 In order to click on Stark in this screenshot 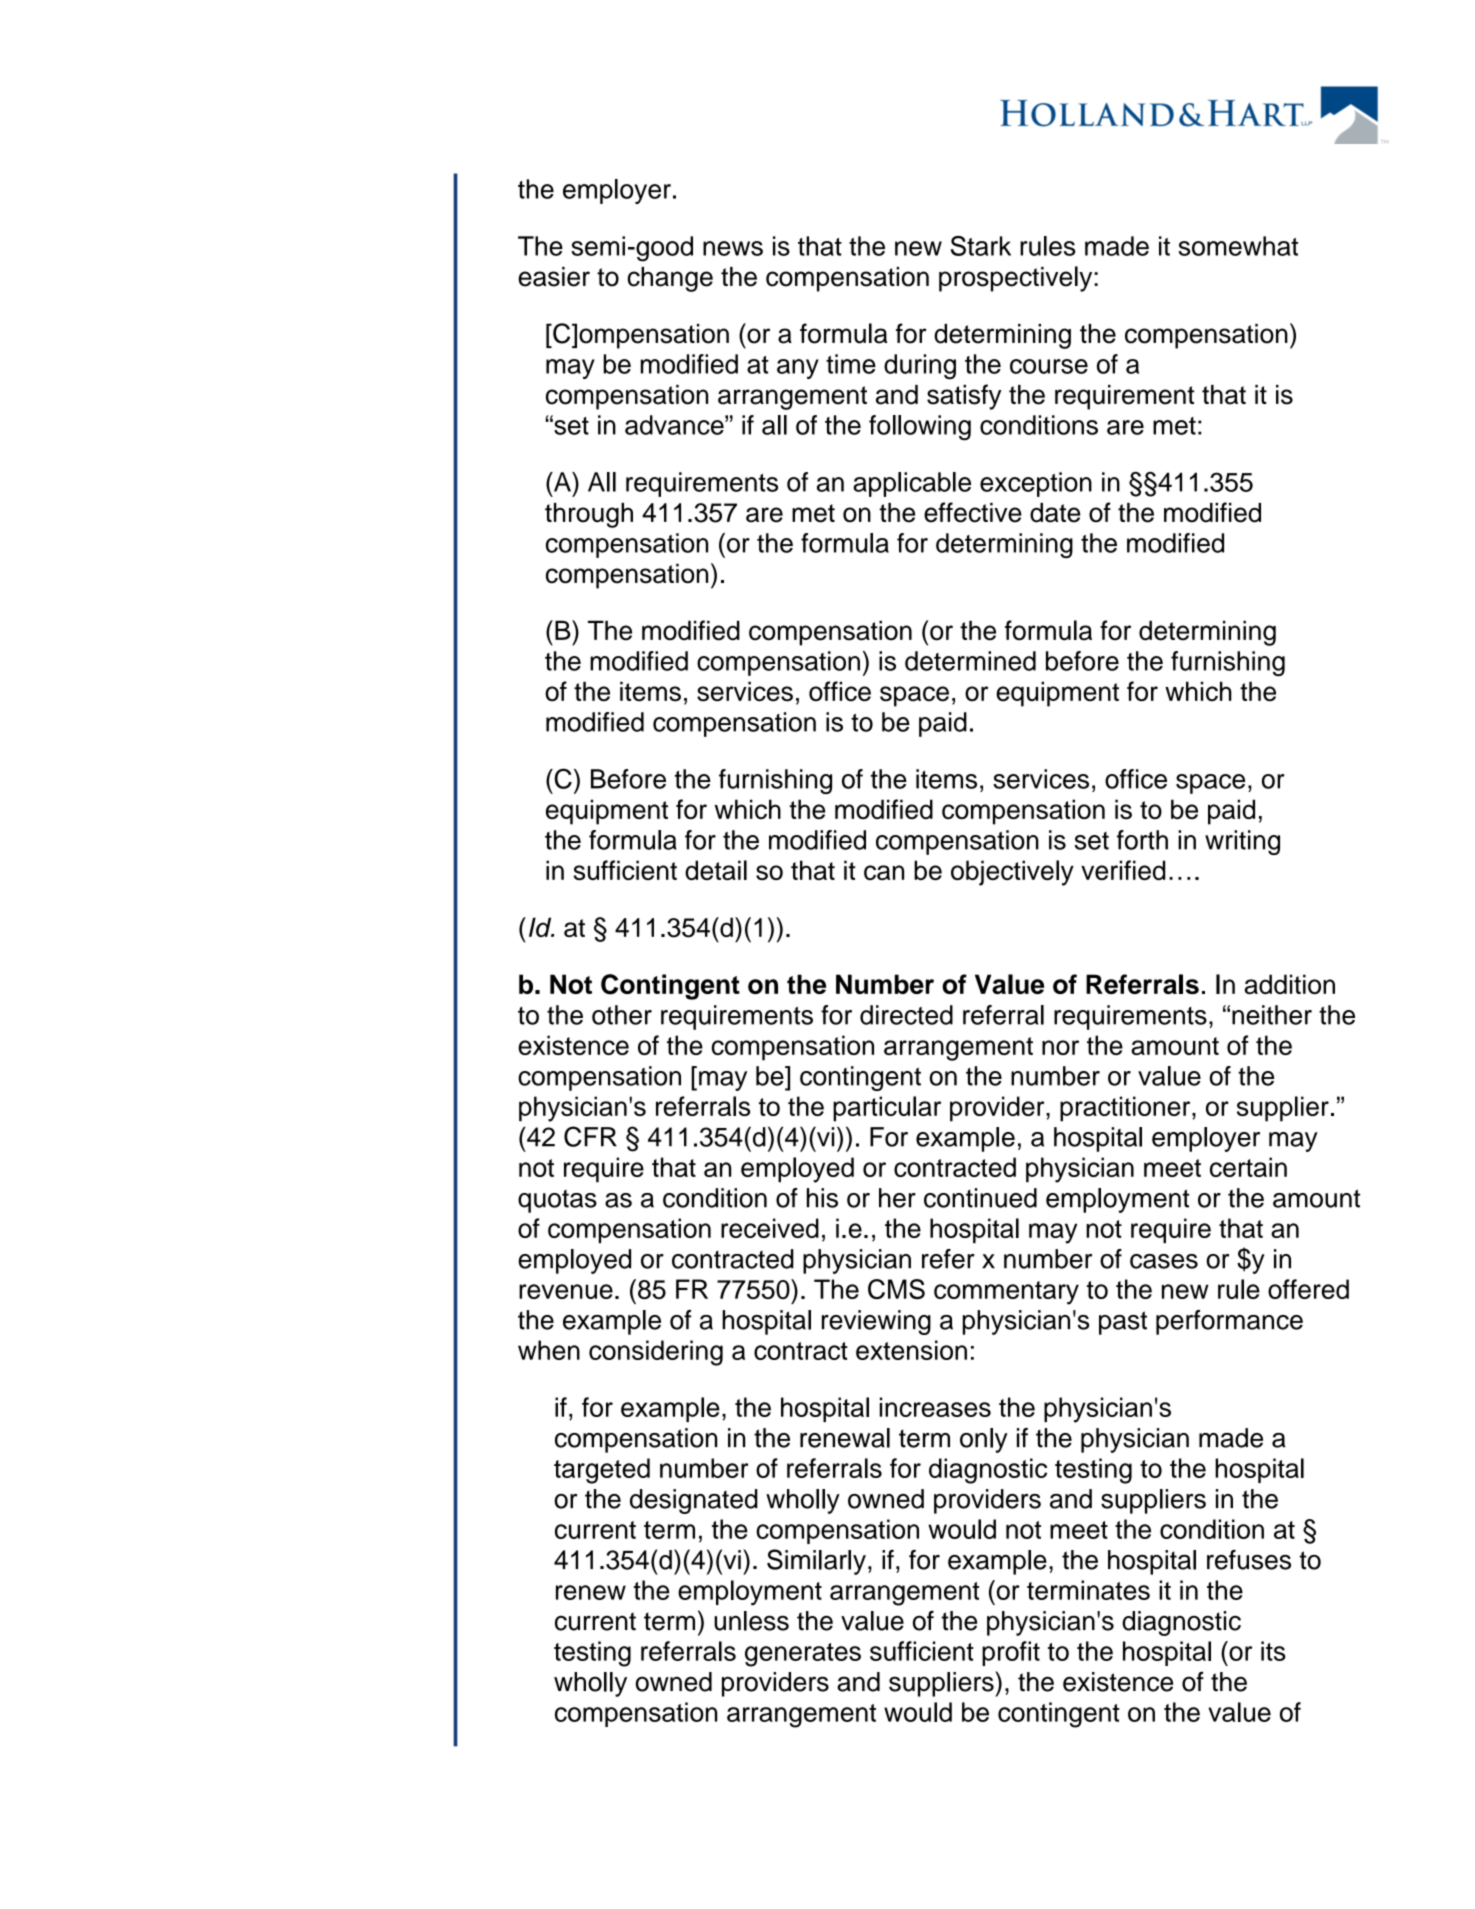, I will do `click(981, 246)`.
